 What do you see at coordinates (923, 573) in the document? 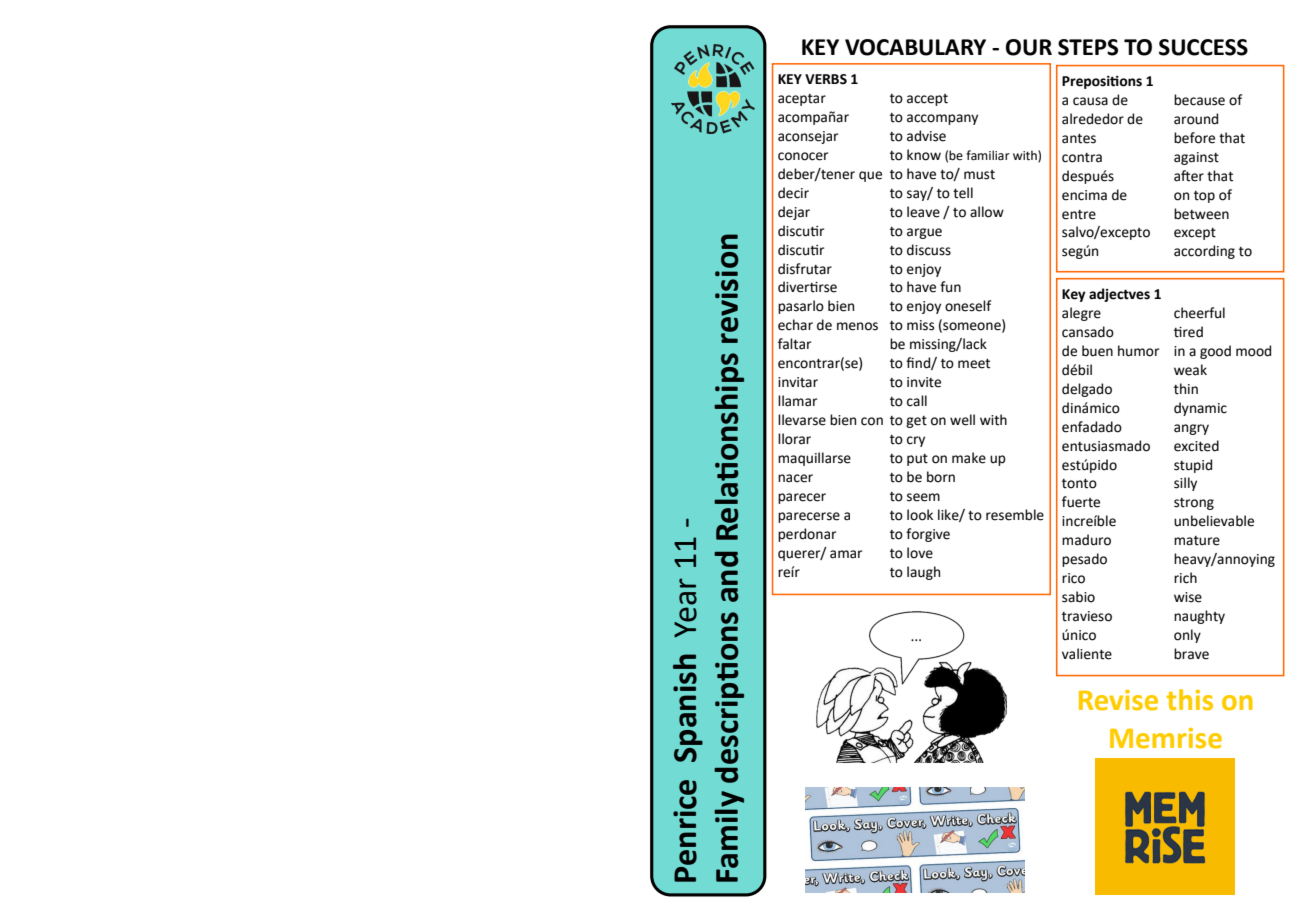
I see `laugh` at bounding box center [923, 573].
